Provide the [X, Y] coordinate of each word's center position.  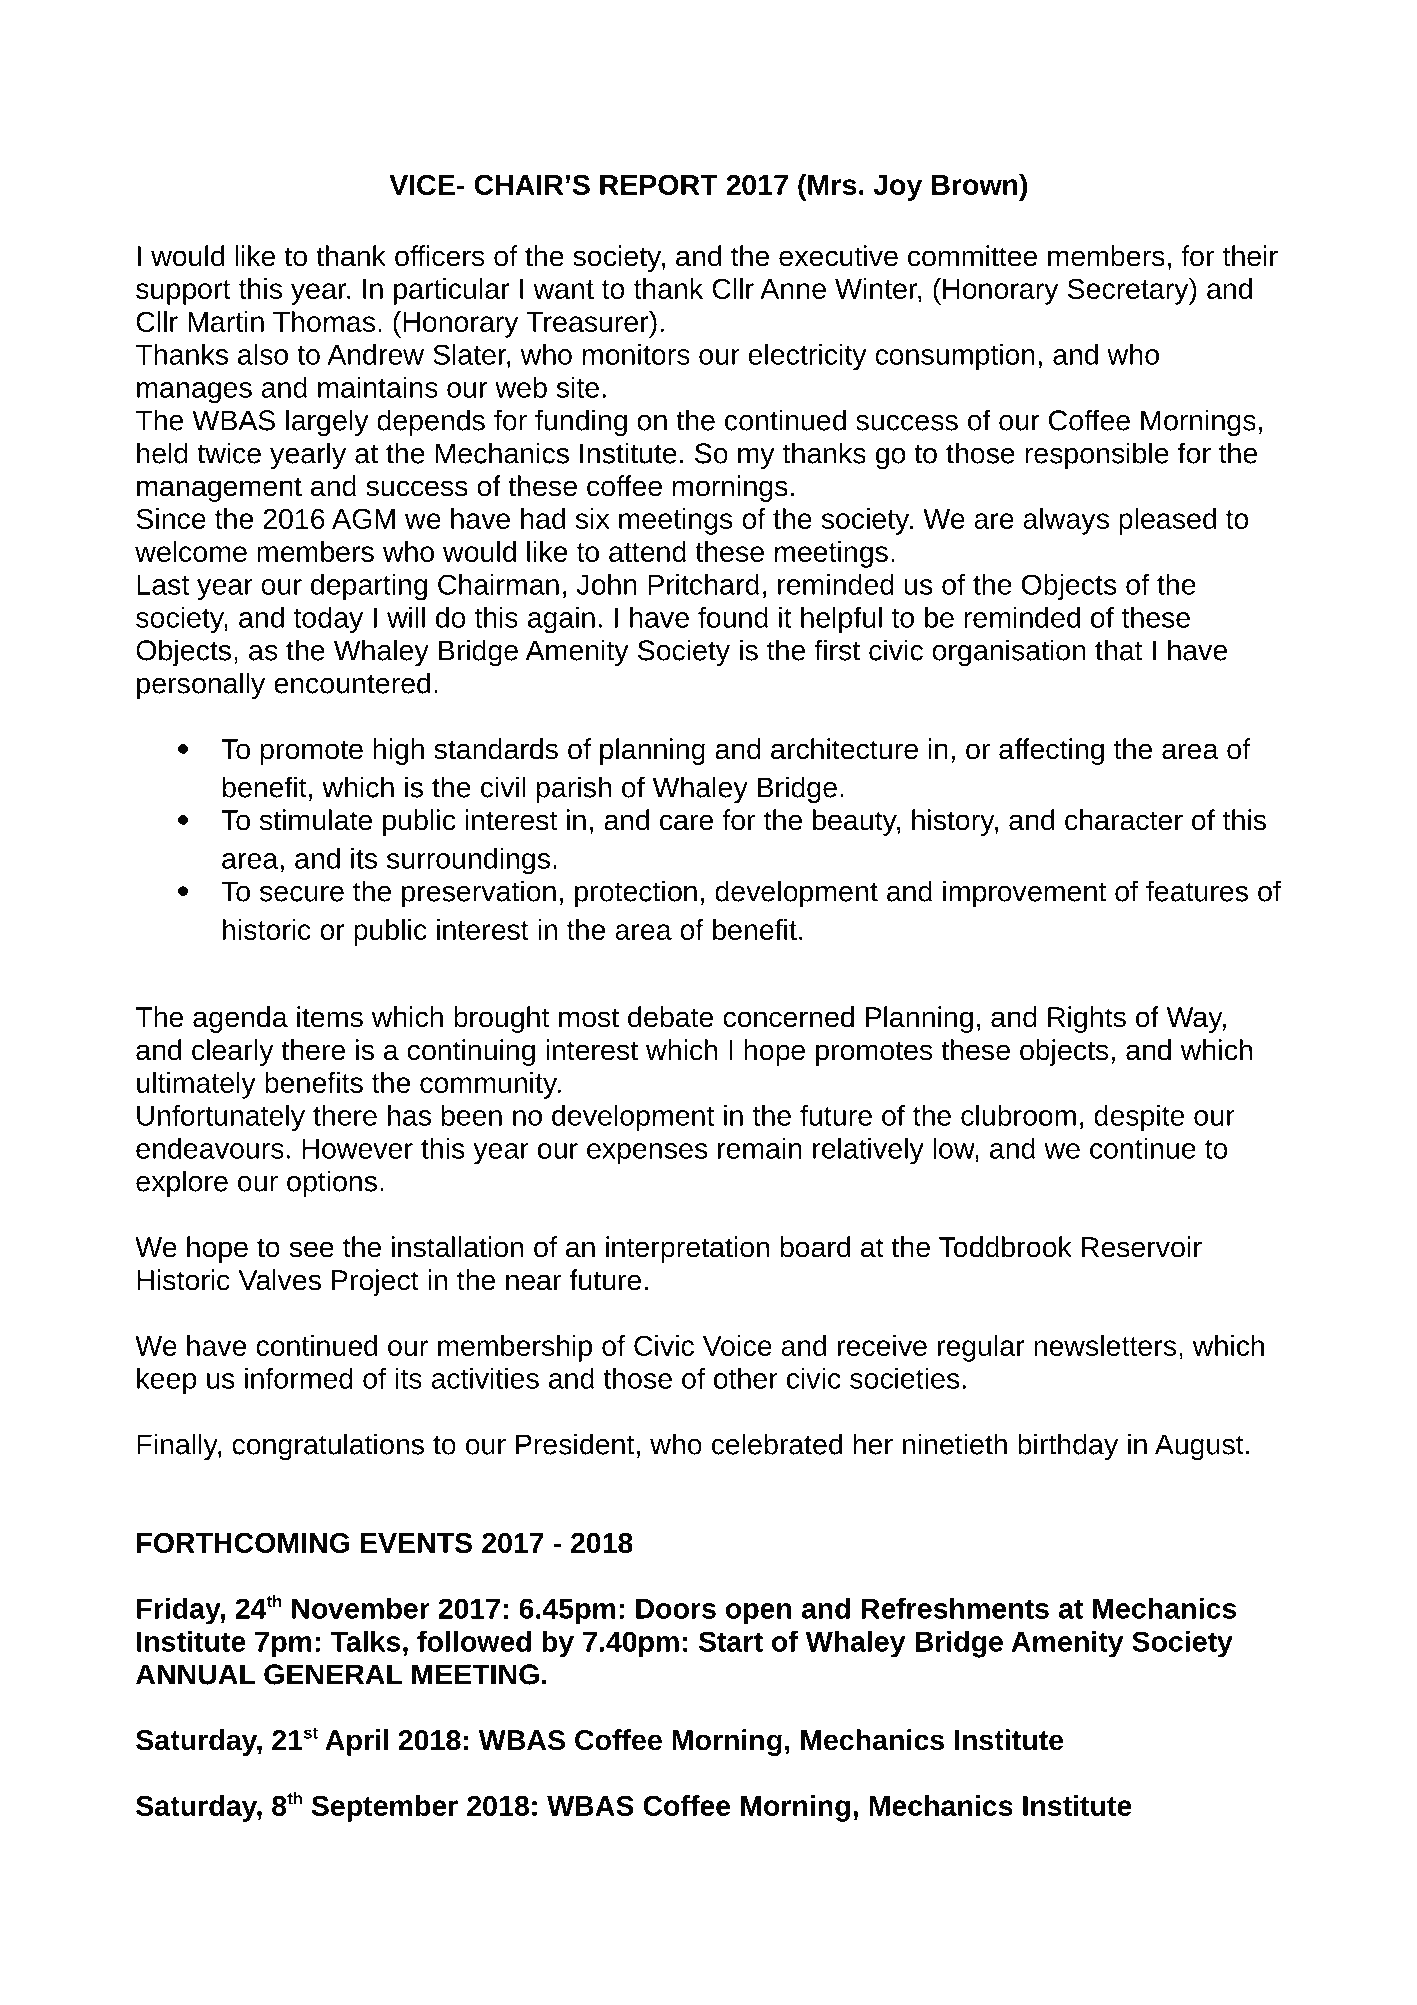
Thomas [324, 321]
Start [731, 1641]
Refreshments [955, 1608]
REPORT [659, 185]
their [1250, 256]
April [356, 1742]
